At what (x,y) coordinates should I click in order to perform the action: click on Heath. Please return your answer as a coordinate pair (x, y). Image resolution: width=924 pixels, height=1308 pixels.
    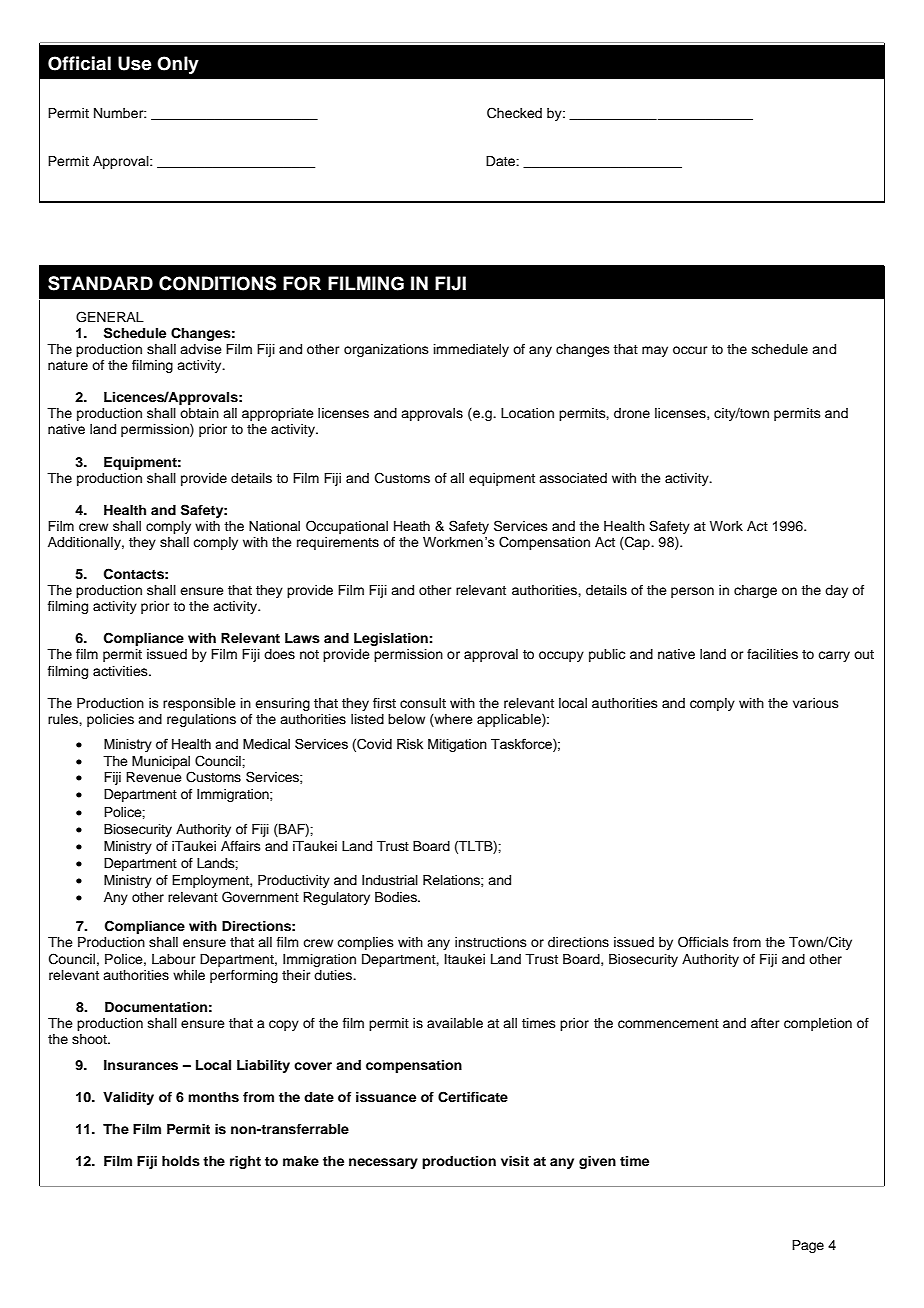
    Looking at the image, I should click on (412, 526).
